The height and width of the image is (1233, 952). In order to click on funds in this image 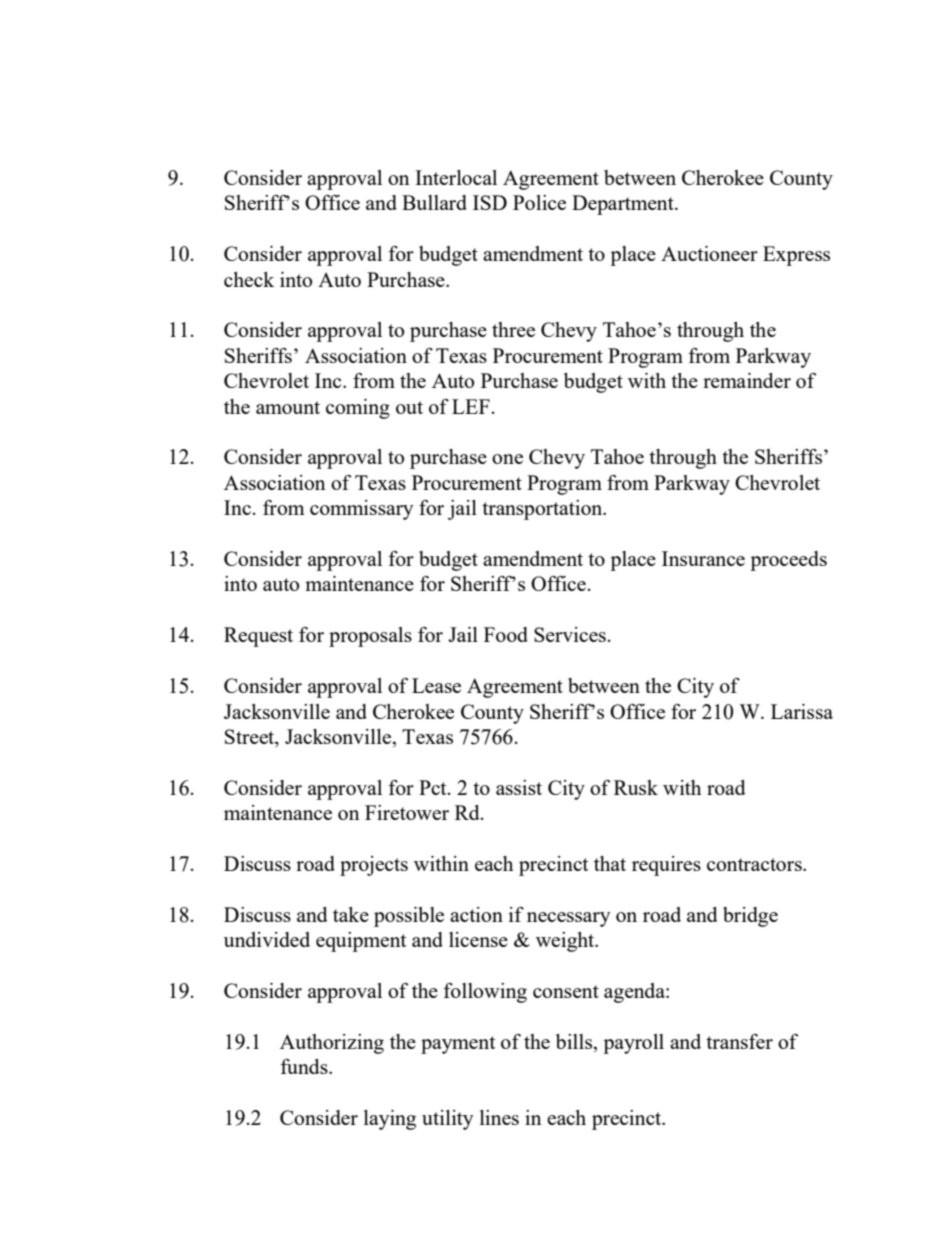, I will do `click(305, 1066)`.
